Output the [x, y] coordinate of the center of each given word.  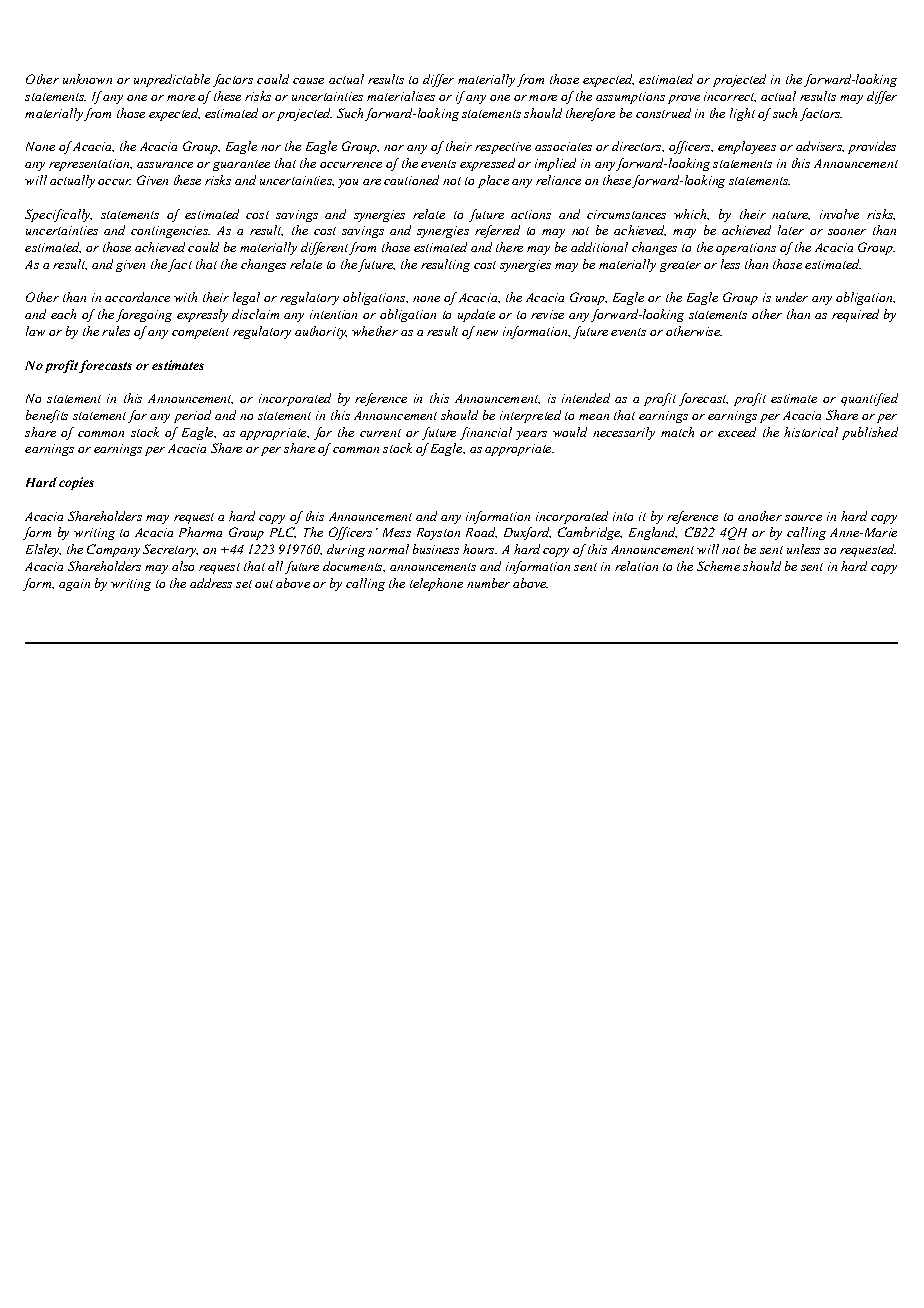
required [855, 315]
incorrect [730, 97]
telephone [436, 584]
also [183, 566]
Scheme [718, 566]
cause [308, 81]
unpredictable [172, 80]
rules [116, 331]
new [487, 333]
